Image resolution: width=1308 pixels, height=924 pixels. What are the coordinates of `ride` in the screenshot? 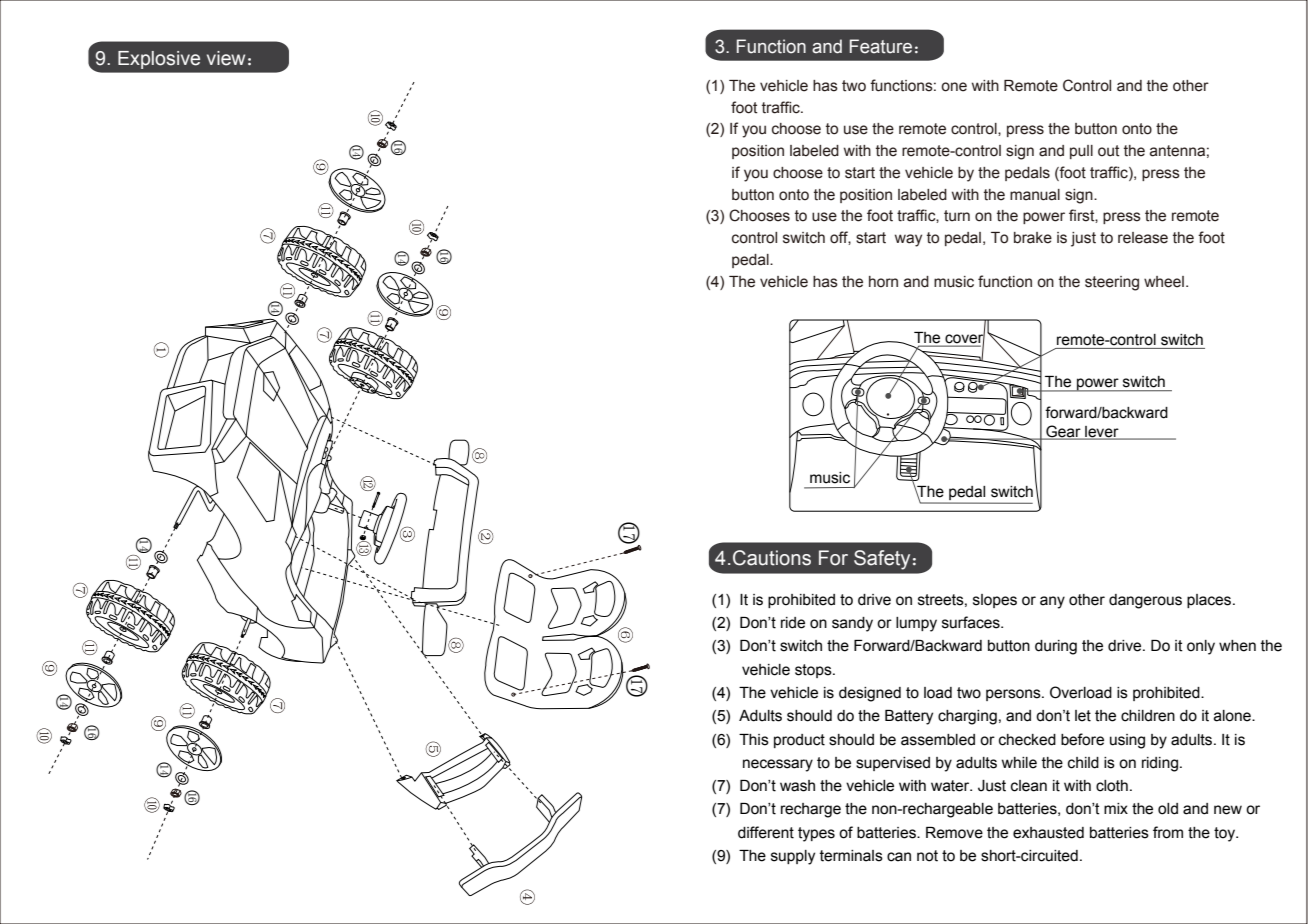 It's located at (793, 623).
